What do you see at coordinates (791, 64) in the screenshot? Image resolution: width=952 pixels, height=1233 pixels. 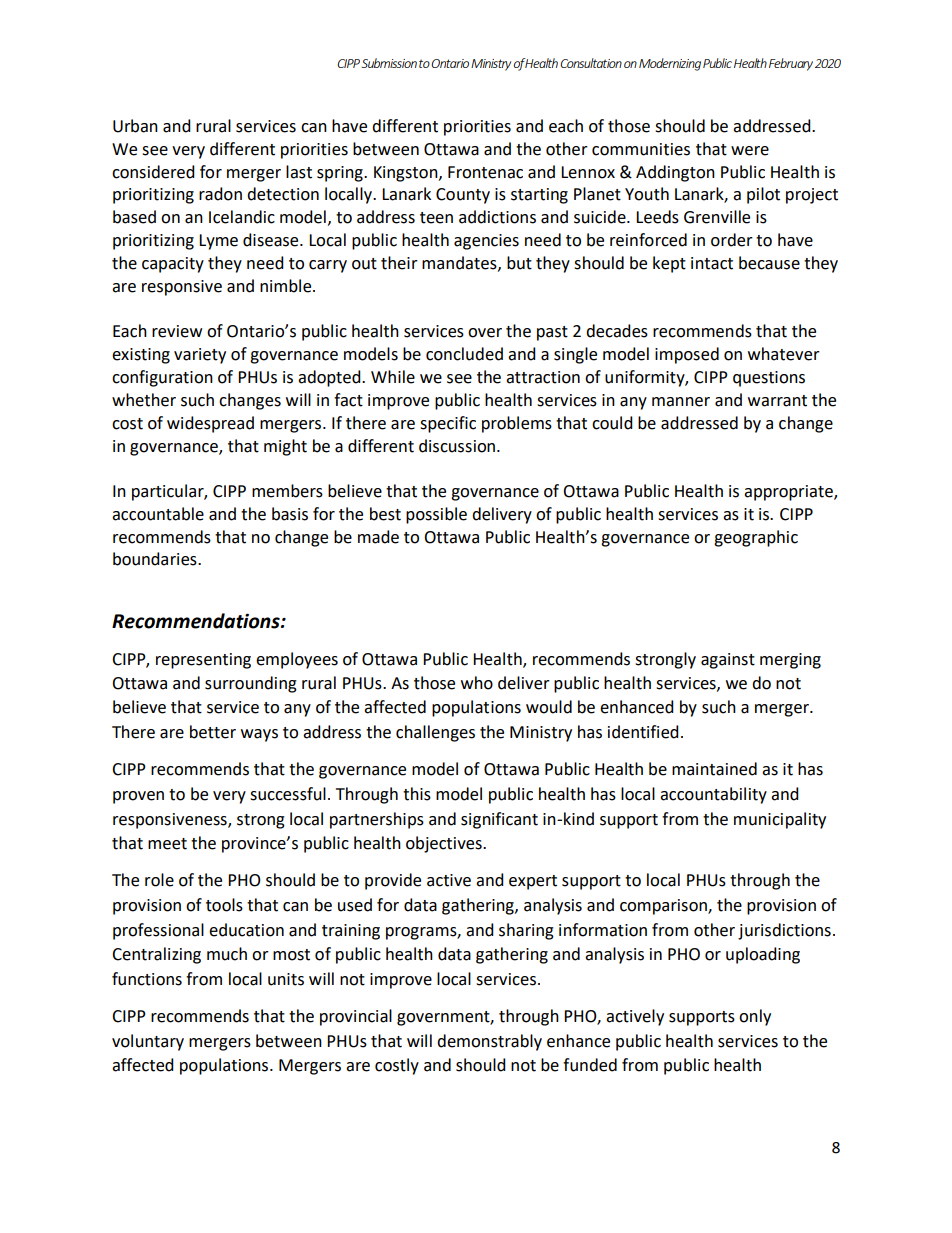 I see `February` at bounding box center [791, 64].
